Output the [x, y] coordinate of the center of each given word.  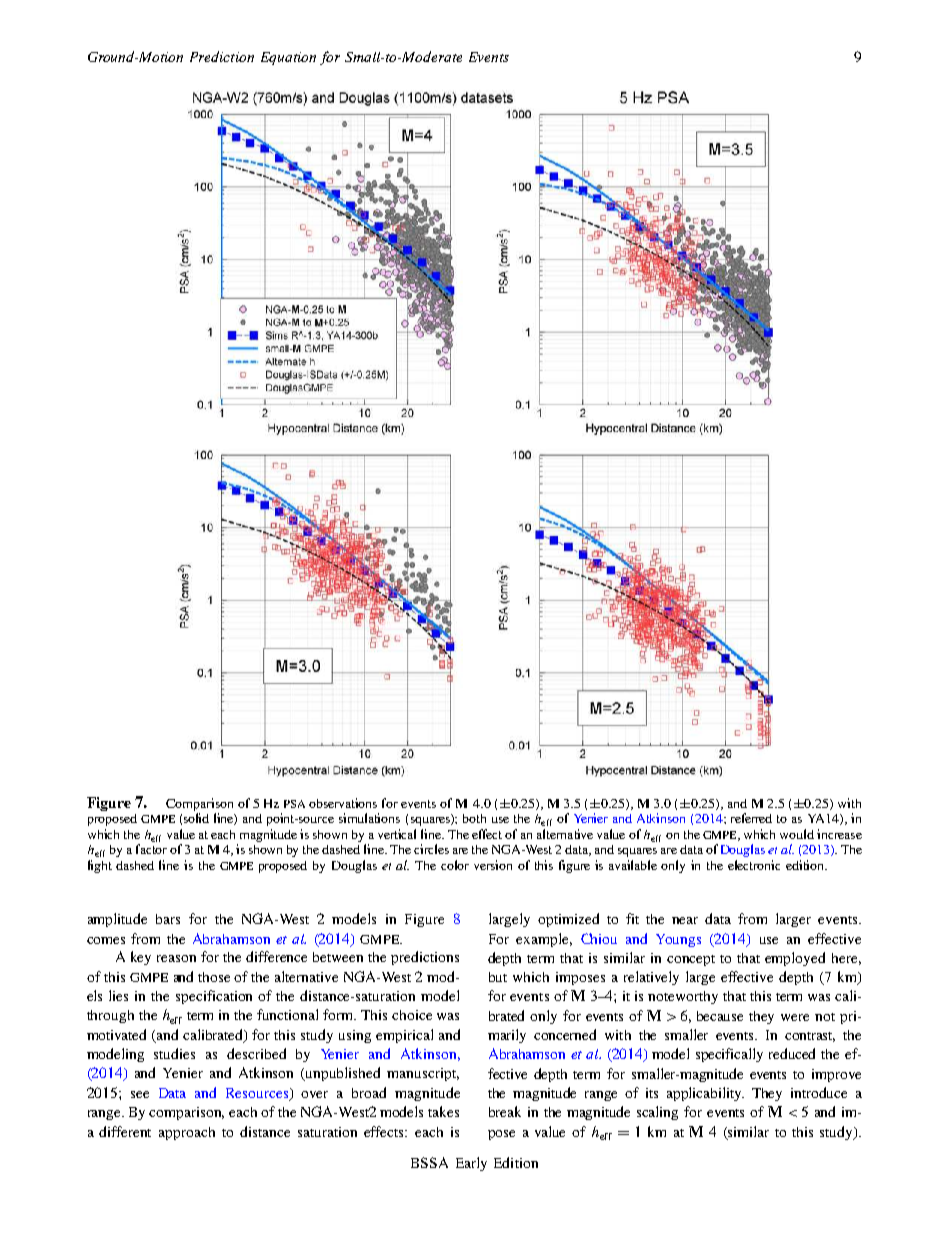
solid [196, 818]
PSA [294, 804]
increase [839, 834]
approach [187, 1133]
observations [343, 803]
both [474, 818]
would [797, 834]
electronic [754, 865]
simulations [369, 818]
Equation [288, 58]
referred [751, 818]
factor [151, 849]
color [455, 865]
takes [443, 1111]
